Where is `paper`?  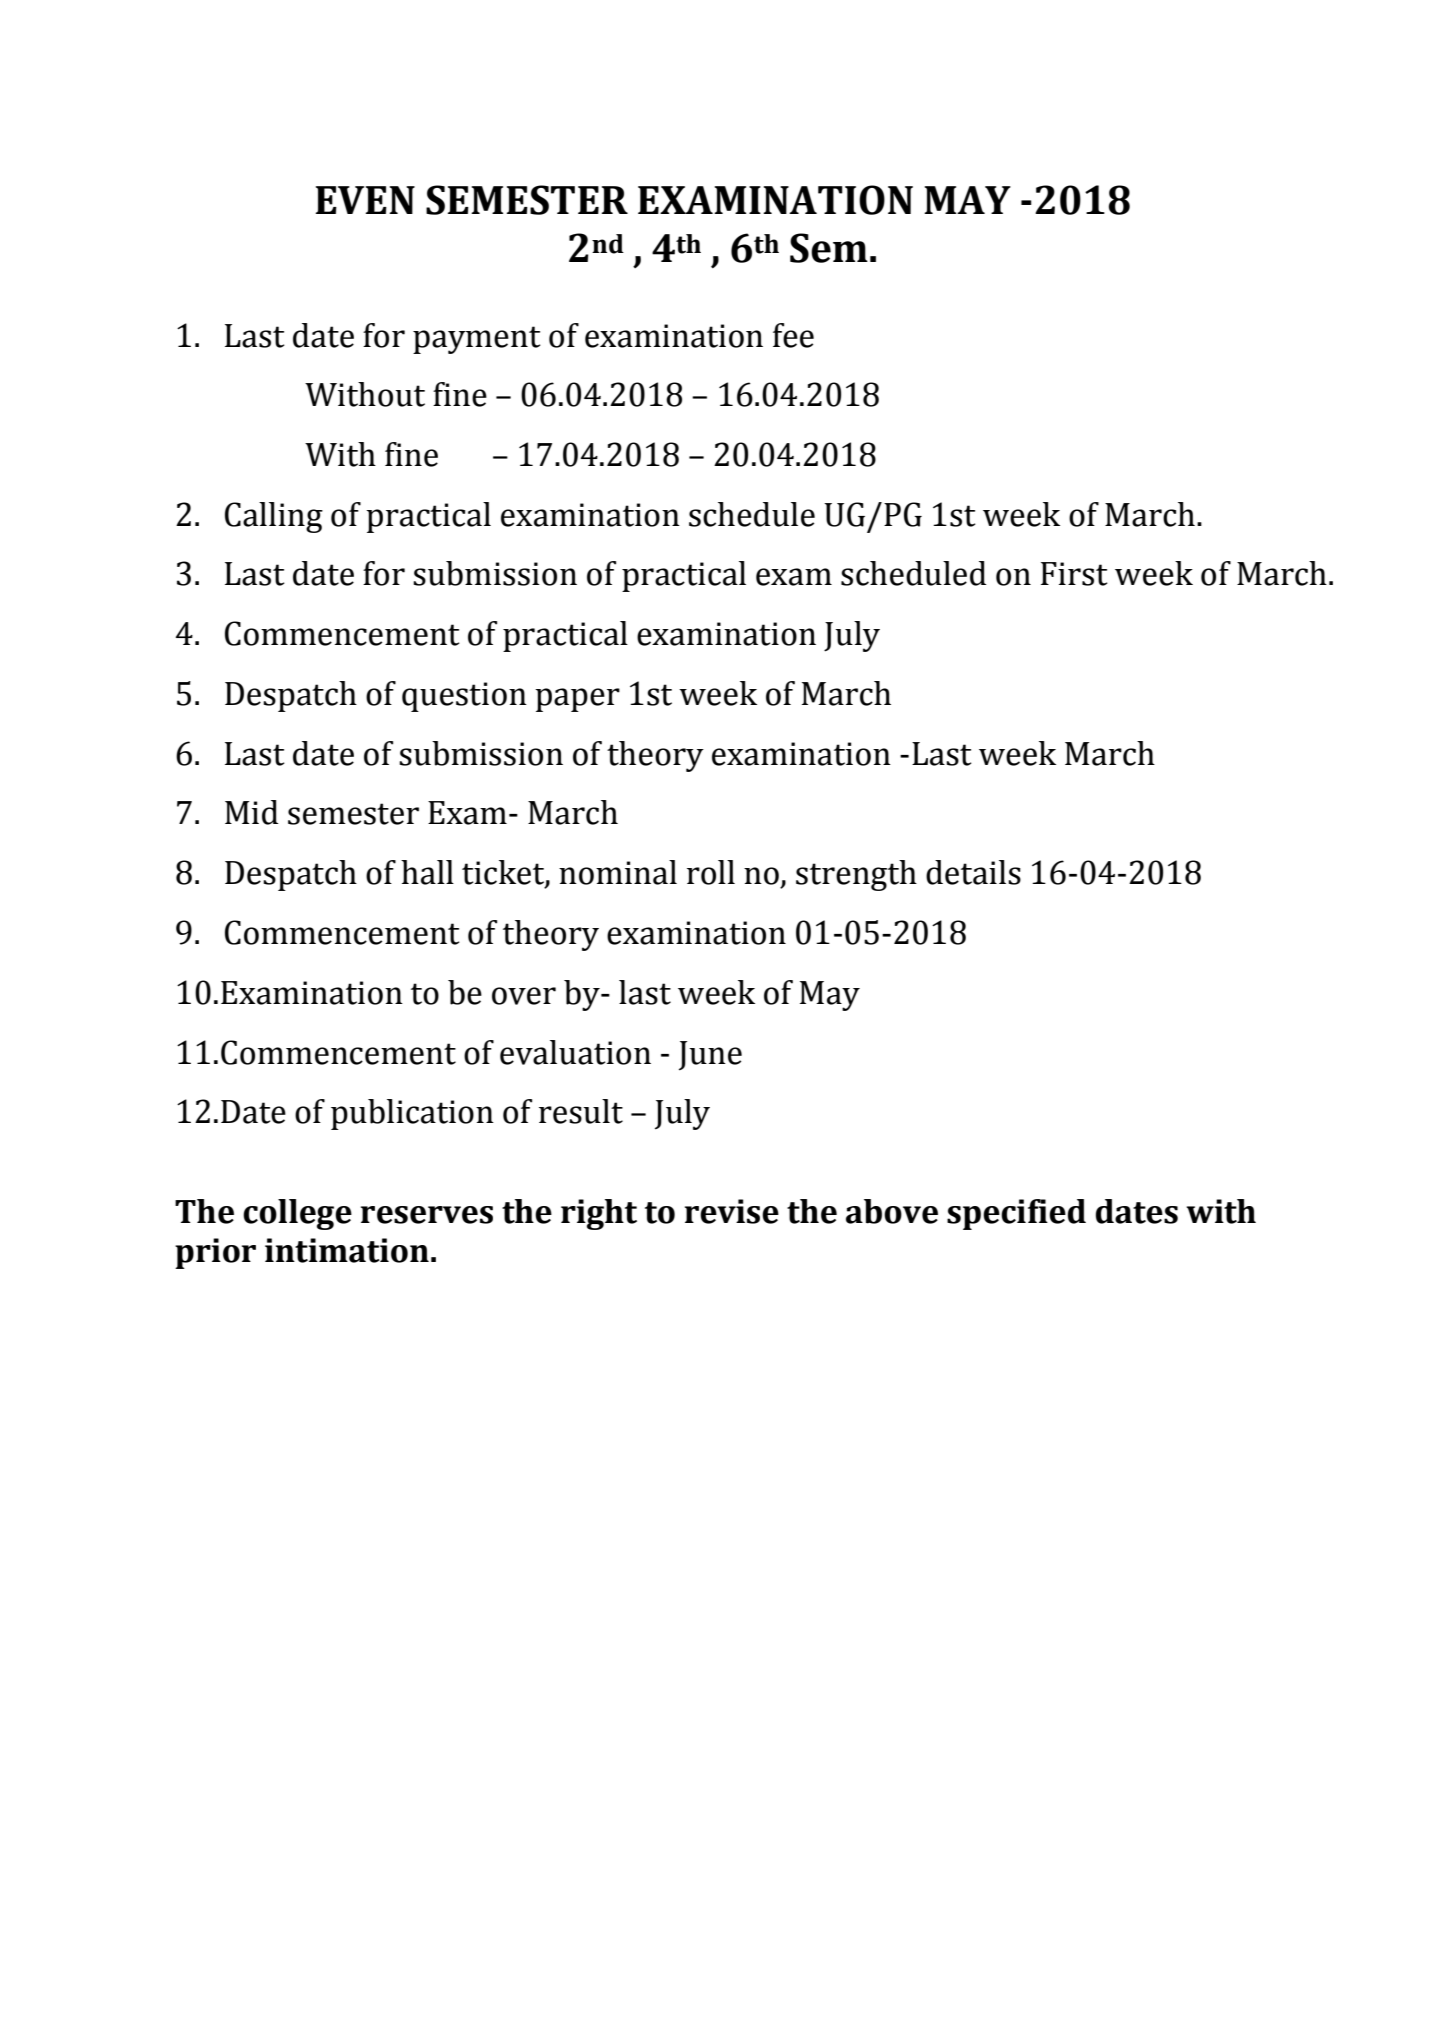 paper is located at coordinates (577, 700).
